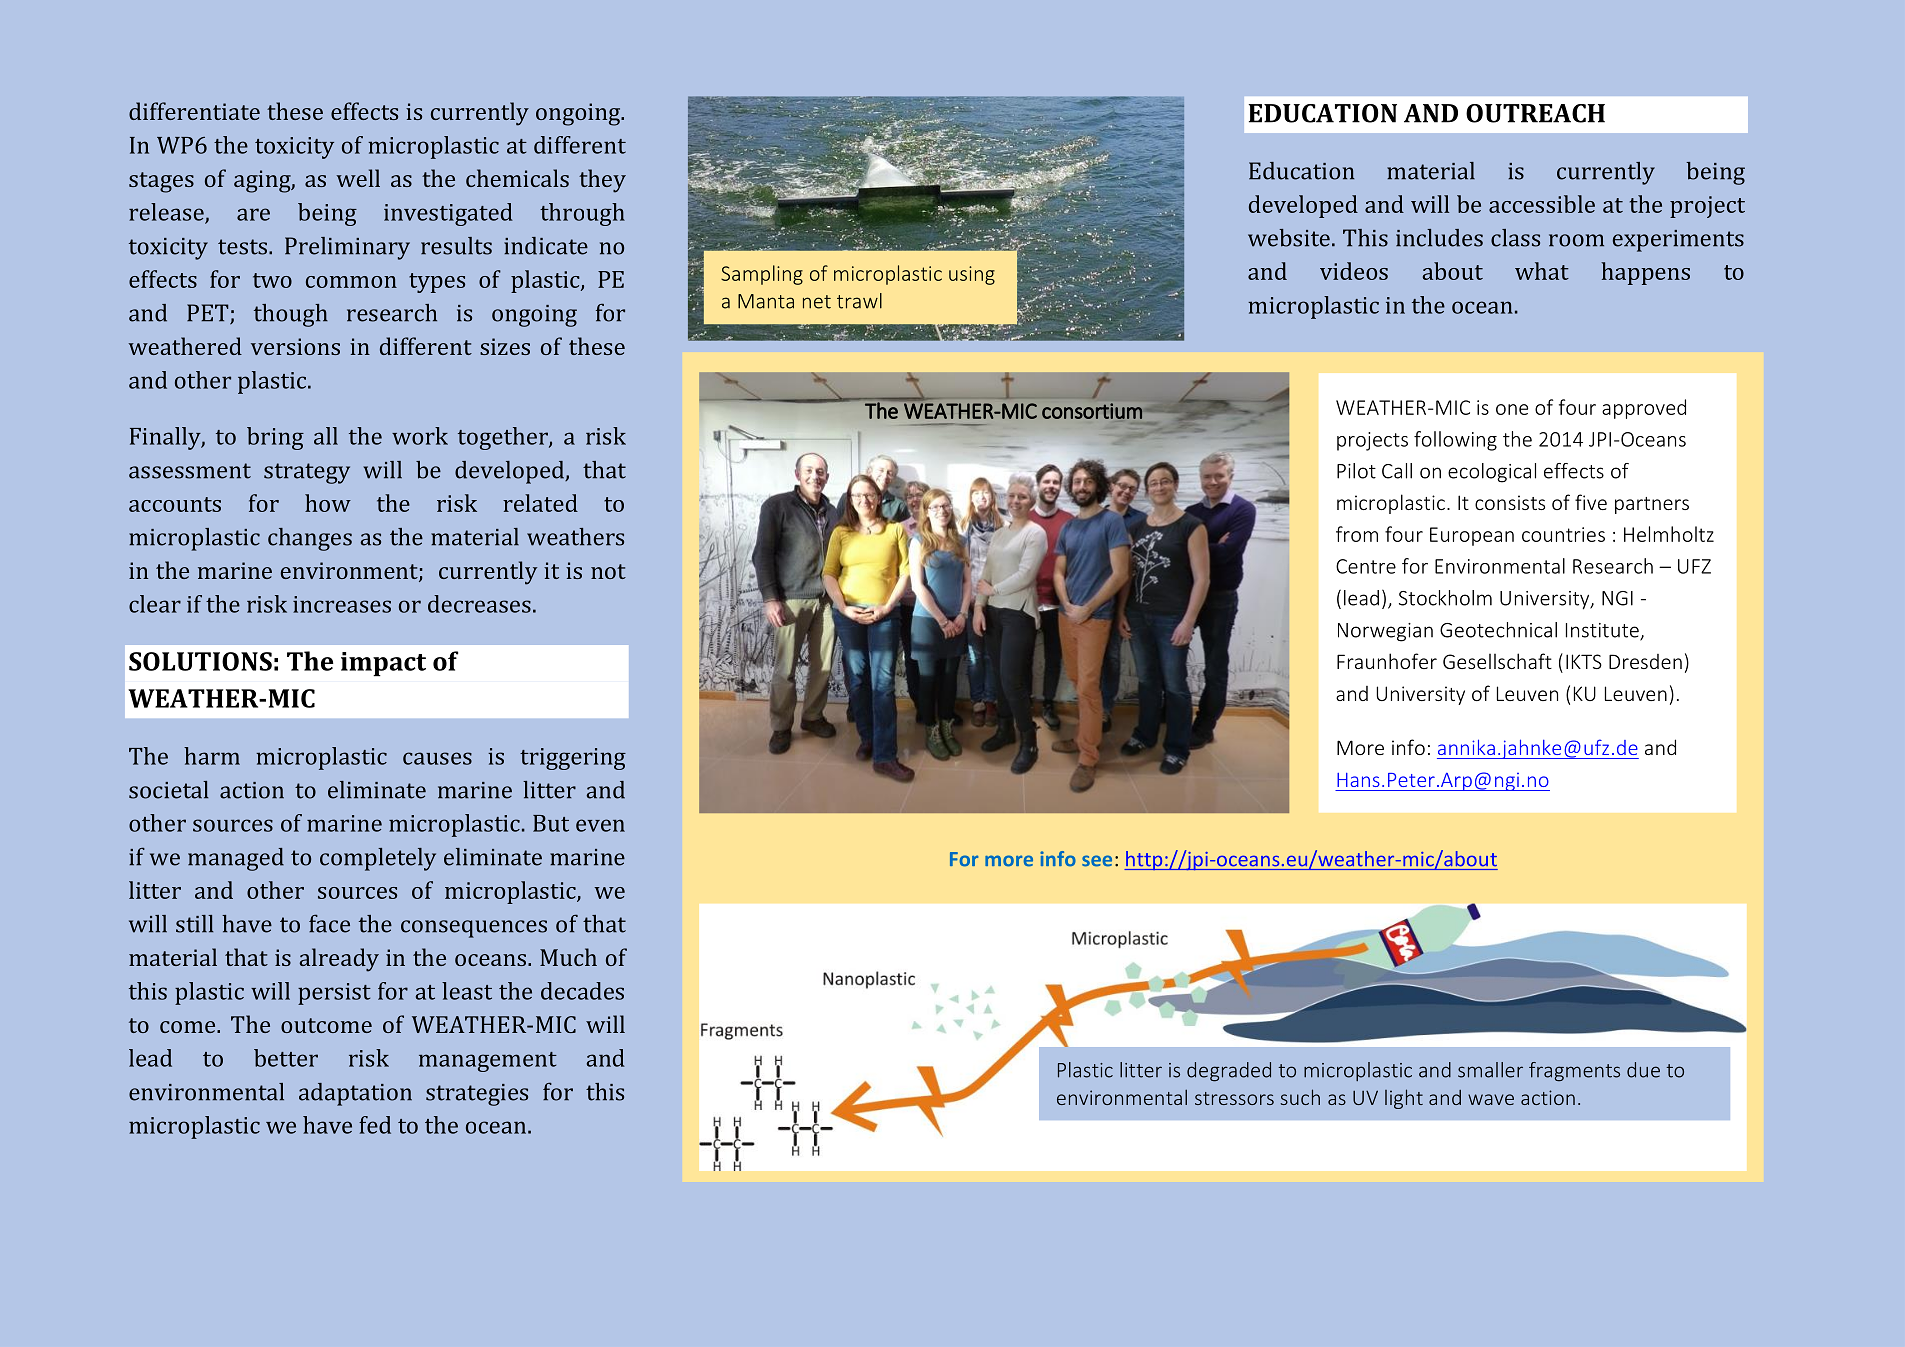 The height and width of the image is (1347, 1905). I want to click on impact, so click(383, 664).
